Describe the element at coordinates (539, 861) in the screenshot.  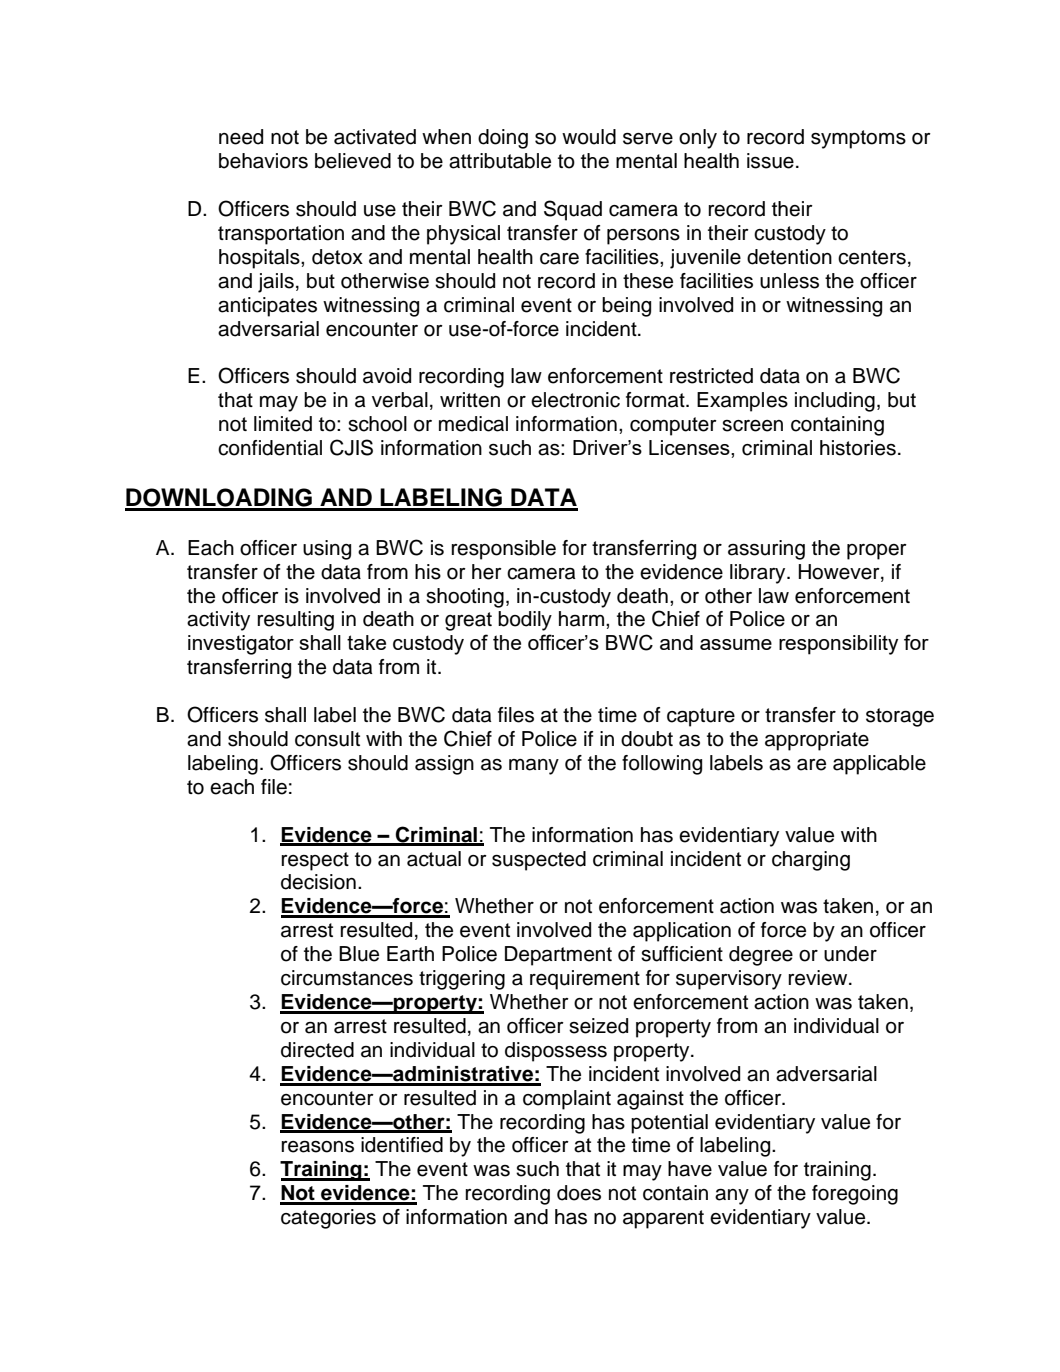
I see `suspected` at that location.
